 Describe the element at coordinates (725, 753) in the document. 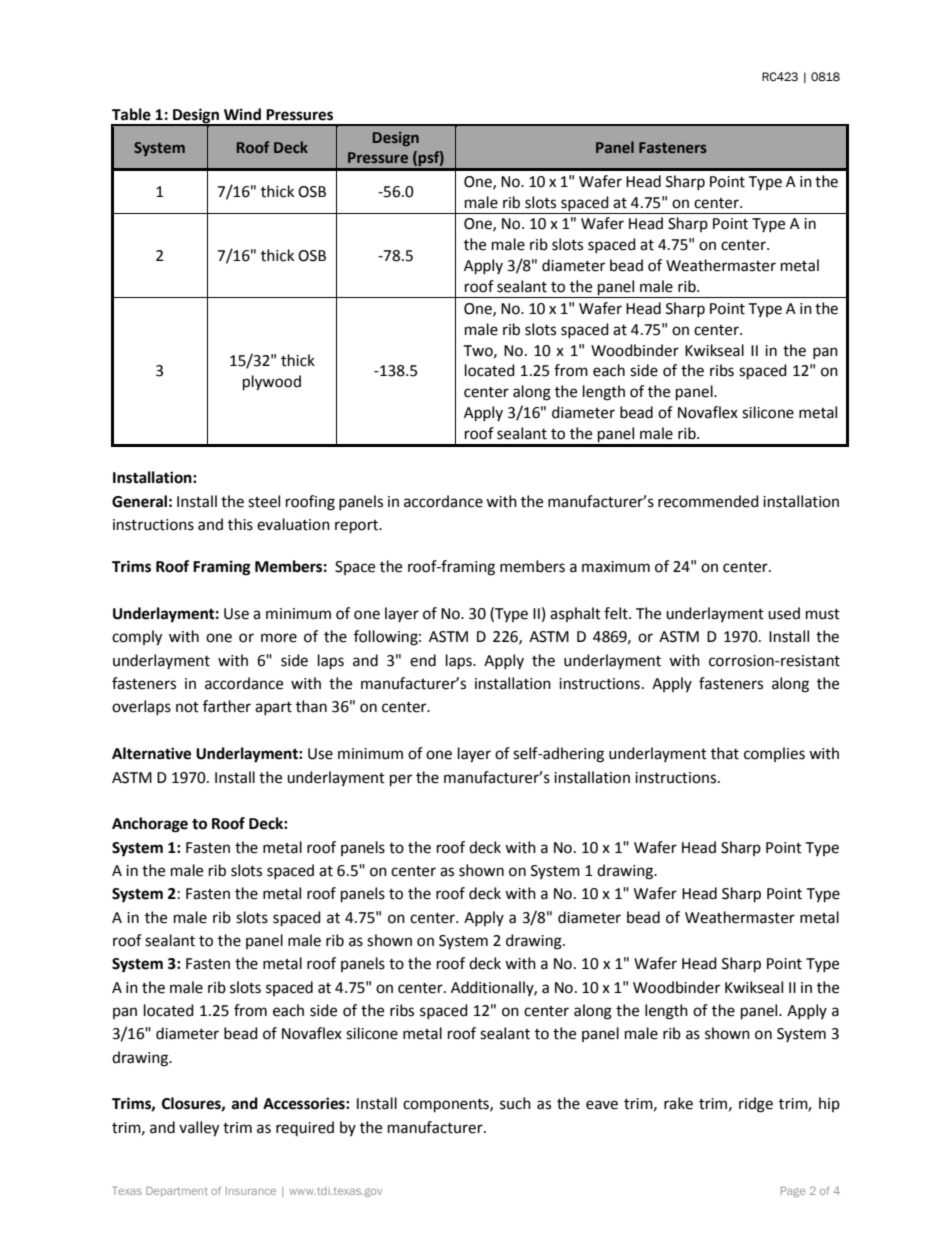

I see `that` at that location.
